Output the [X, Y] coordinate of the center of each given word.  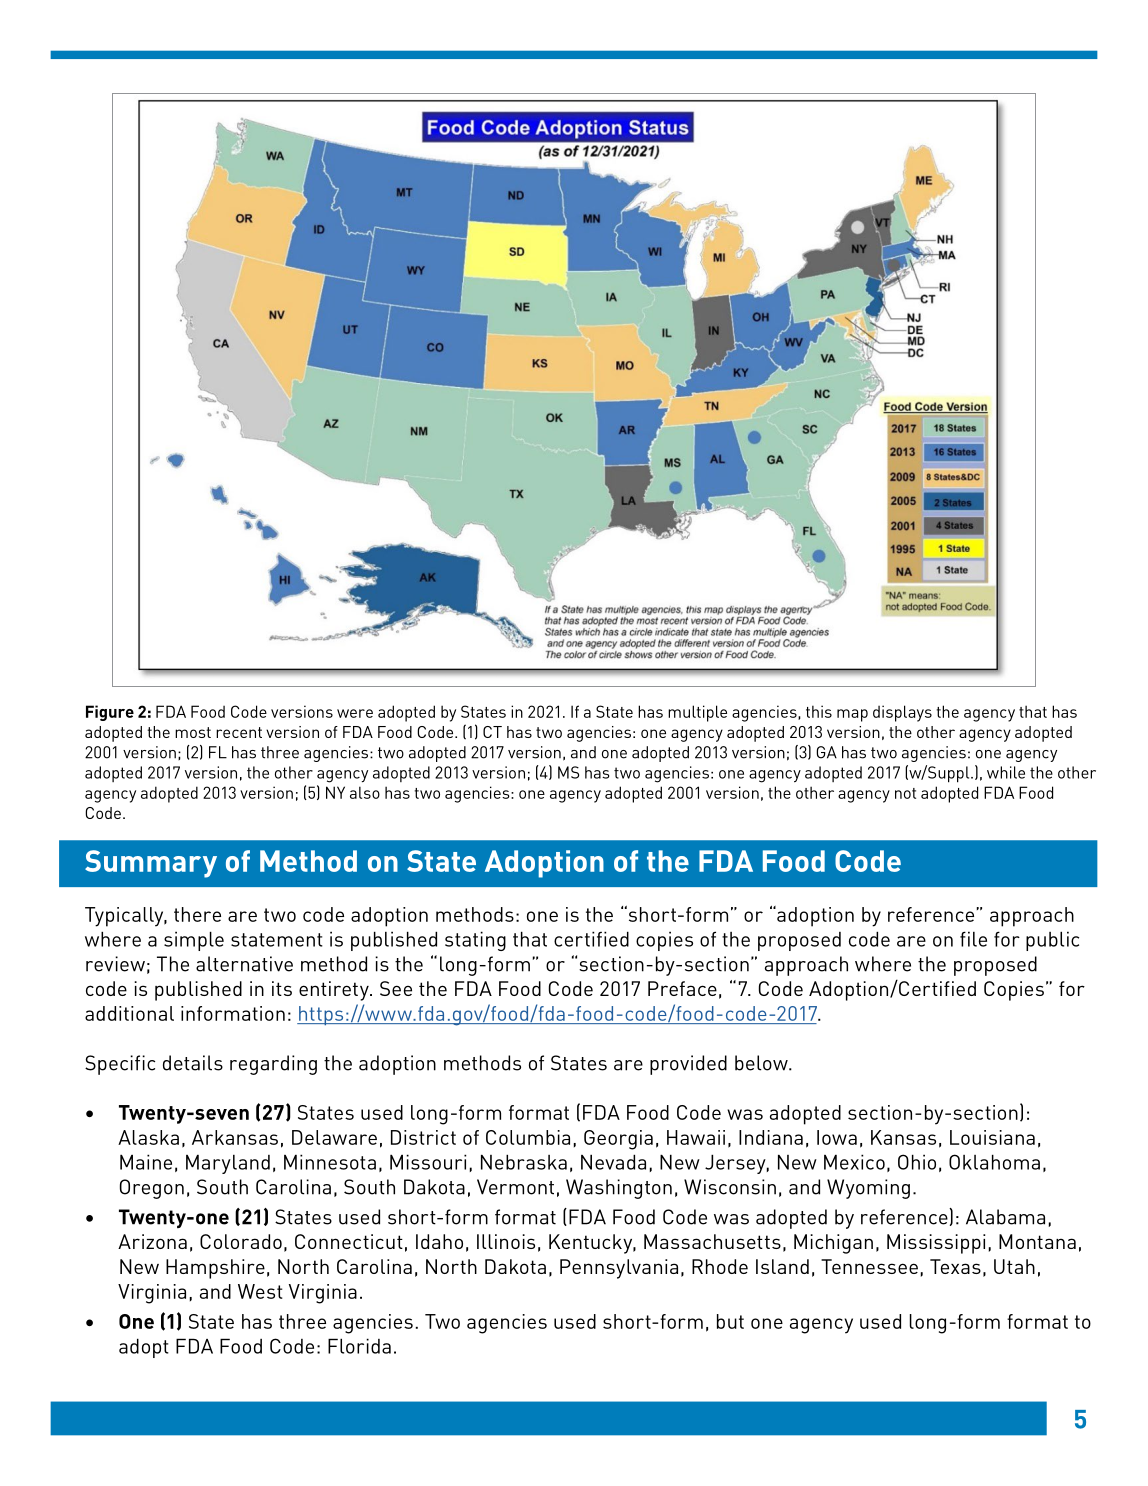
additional [129, 1013]
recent [239, 732]
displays [902, 713]
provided [688, 1065]
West [260, 1291]
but [730, 1321]
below [762, 1063]
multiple [697, 713]
